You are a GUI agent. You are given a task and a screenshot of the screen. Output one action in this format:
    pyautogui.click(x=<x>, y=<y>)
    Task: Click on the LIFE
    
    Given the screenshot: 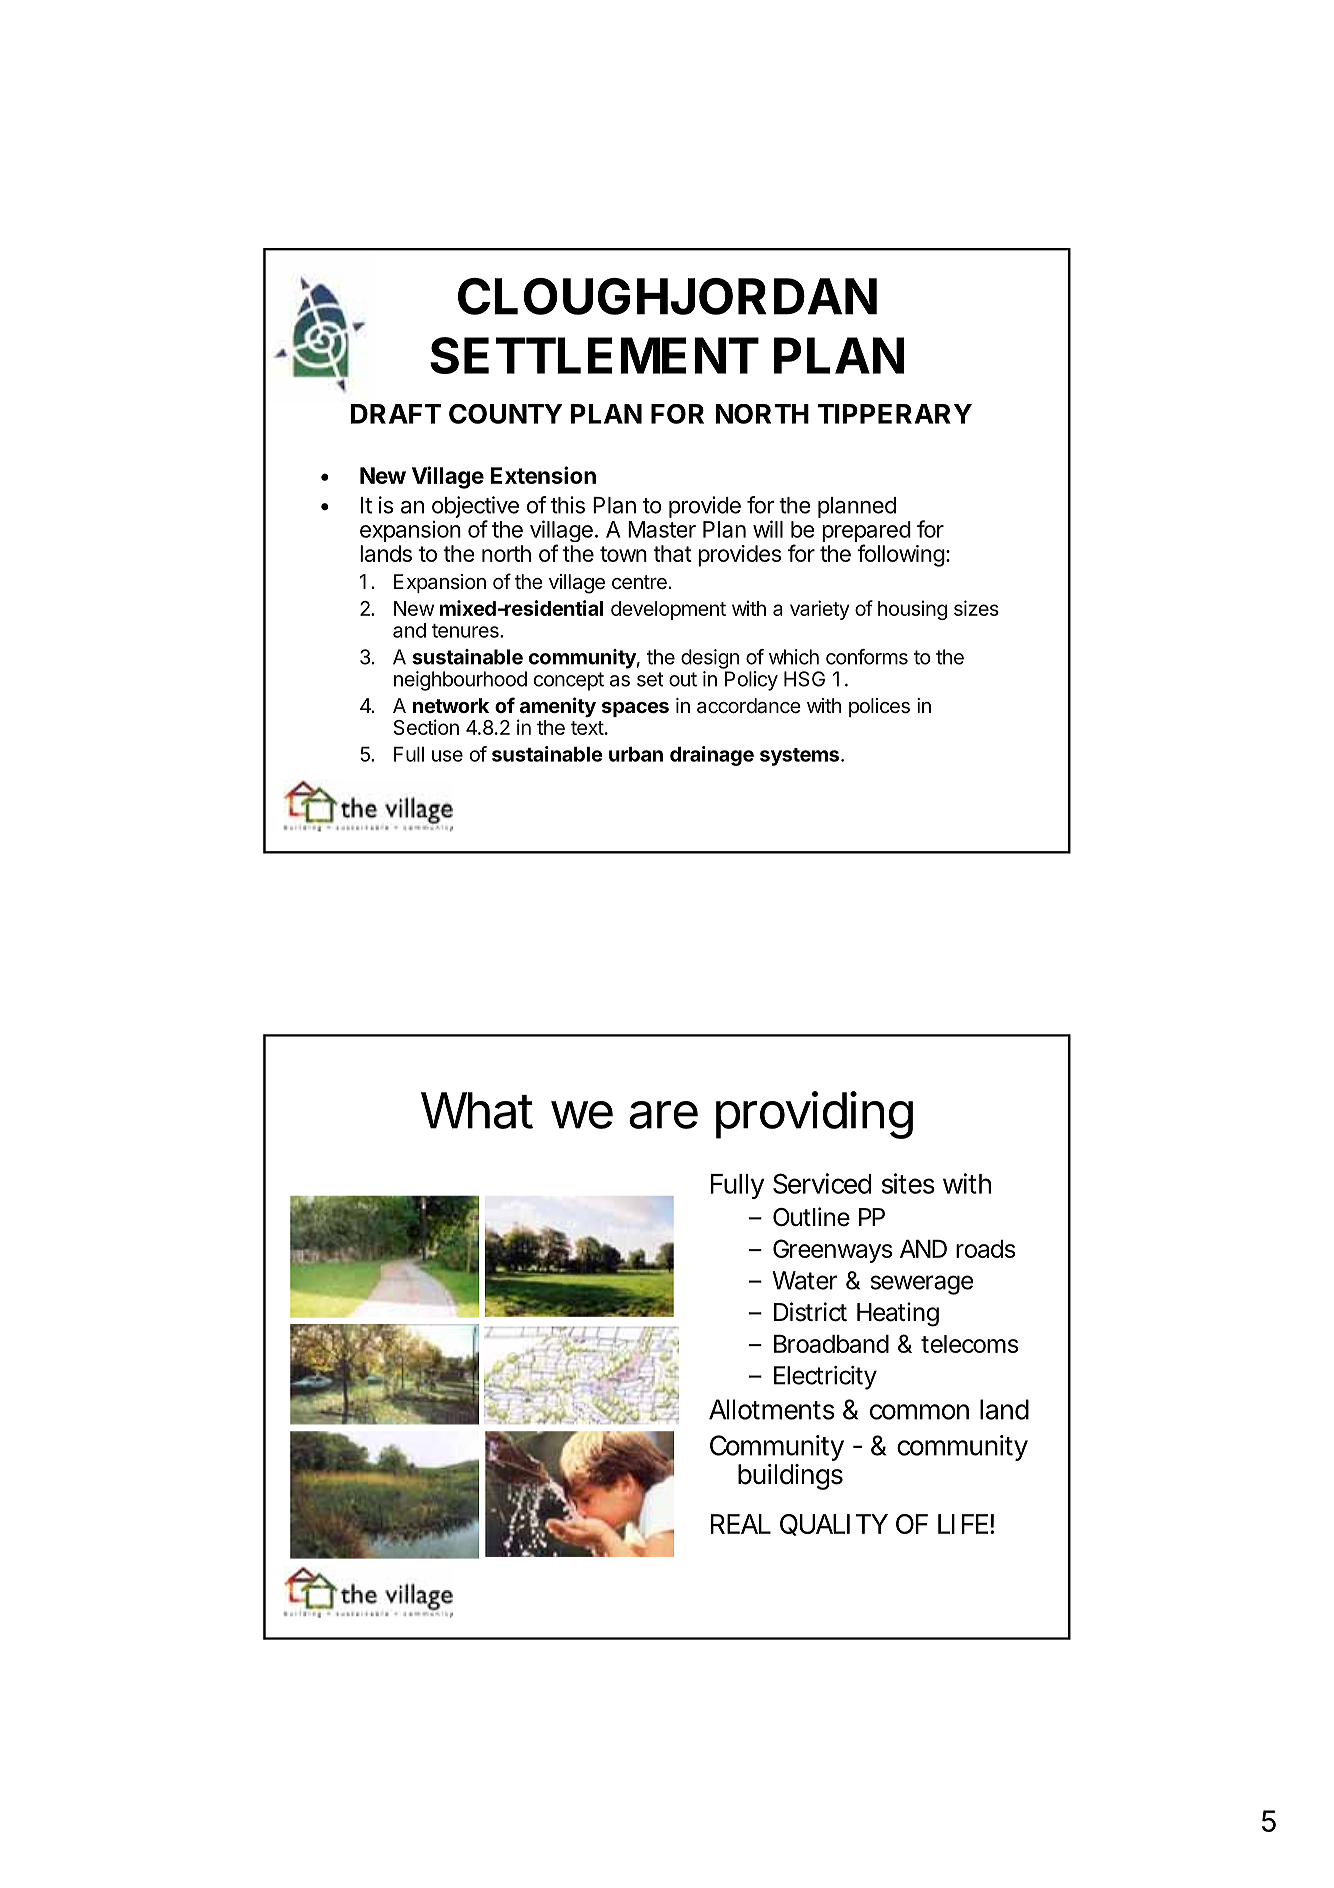 What is the action you would take?
    pyautogui.click(x=963, y=1524)
